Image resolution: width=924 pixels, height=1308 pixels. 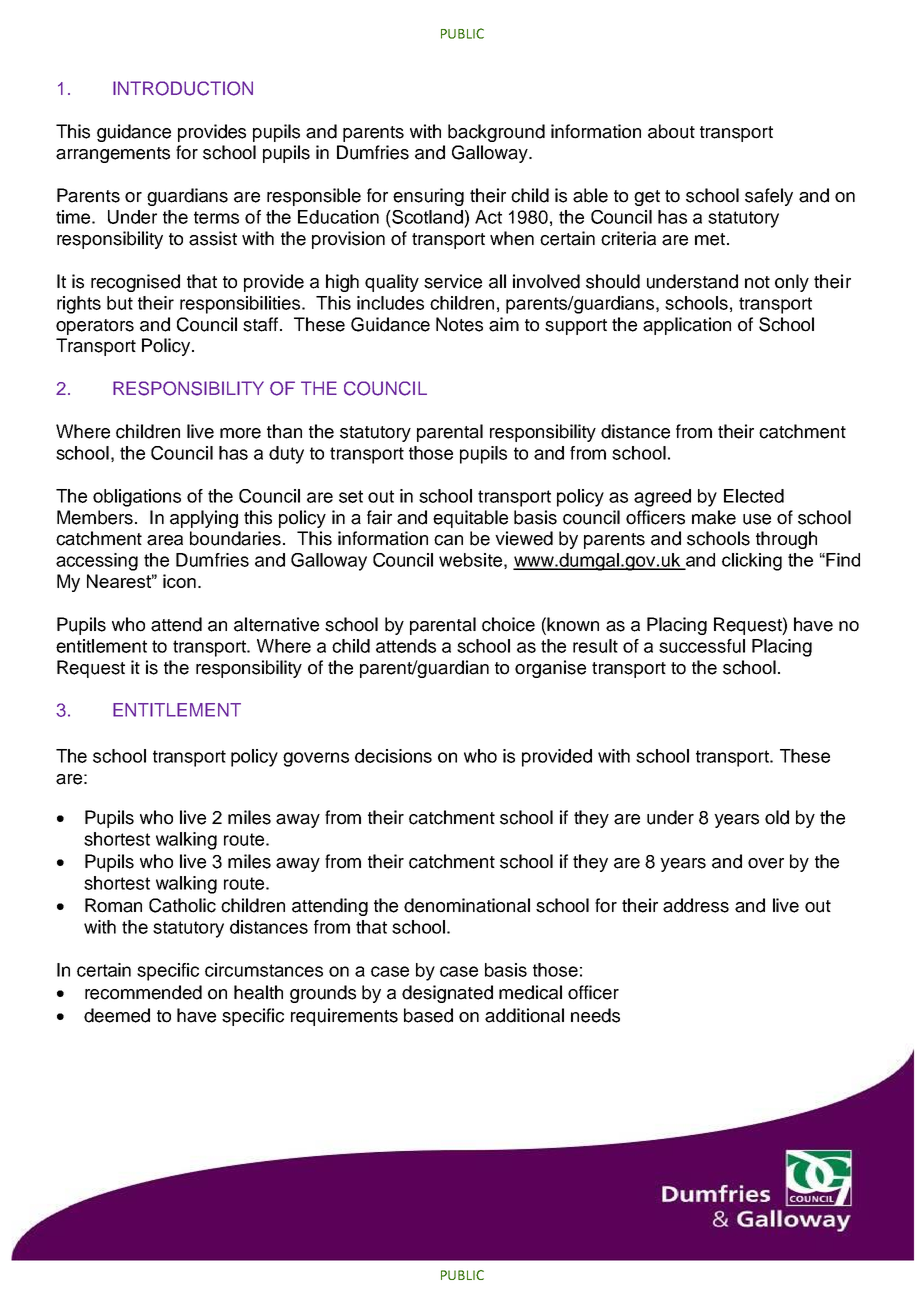 What do you see at coordinates (143, 992) in the document?
I see `recommended` at bounding box center [143, 992].
